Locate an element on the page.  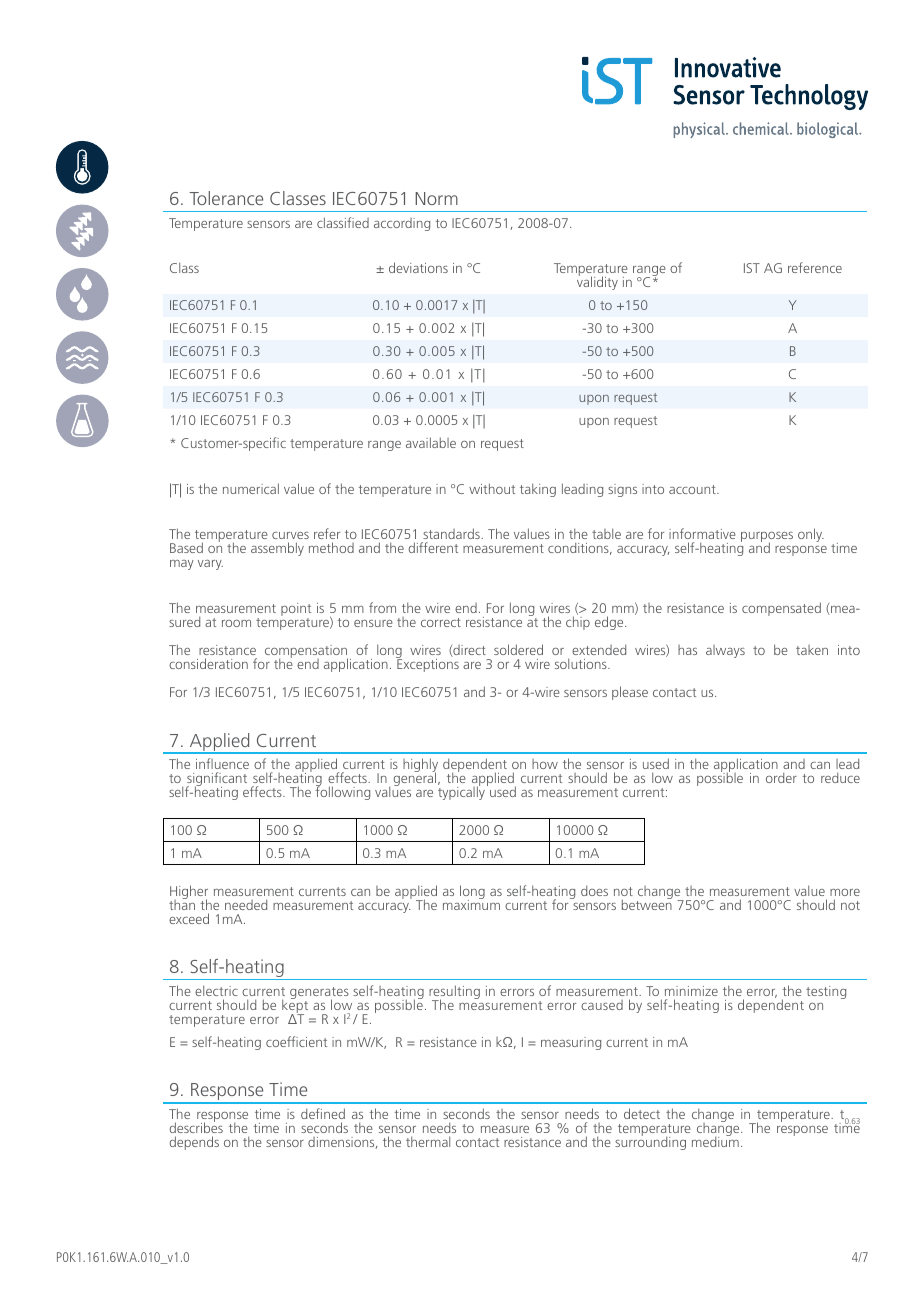
compensation is located at coordinates (306, 653).
